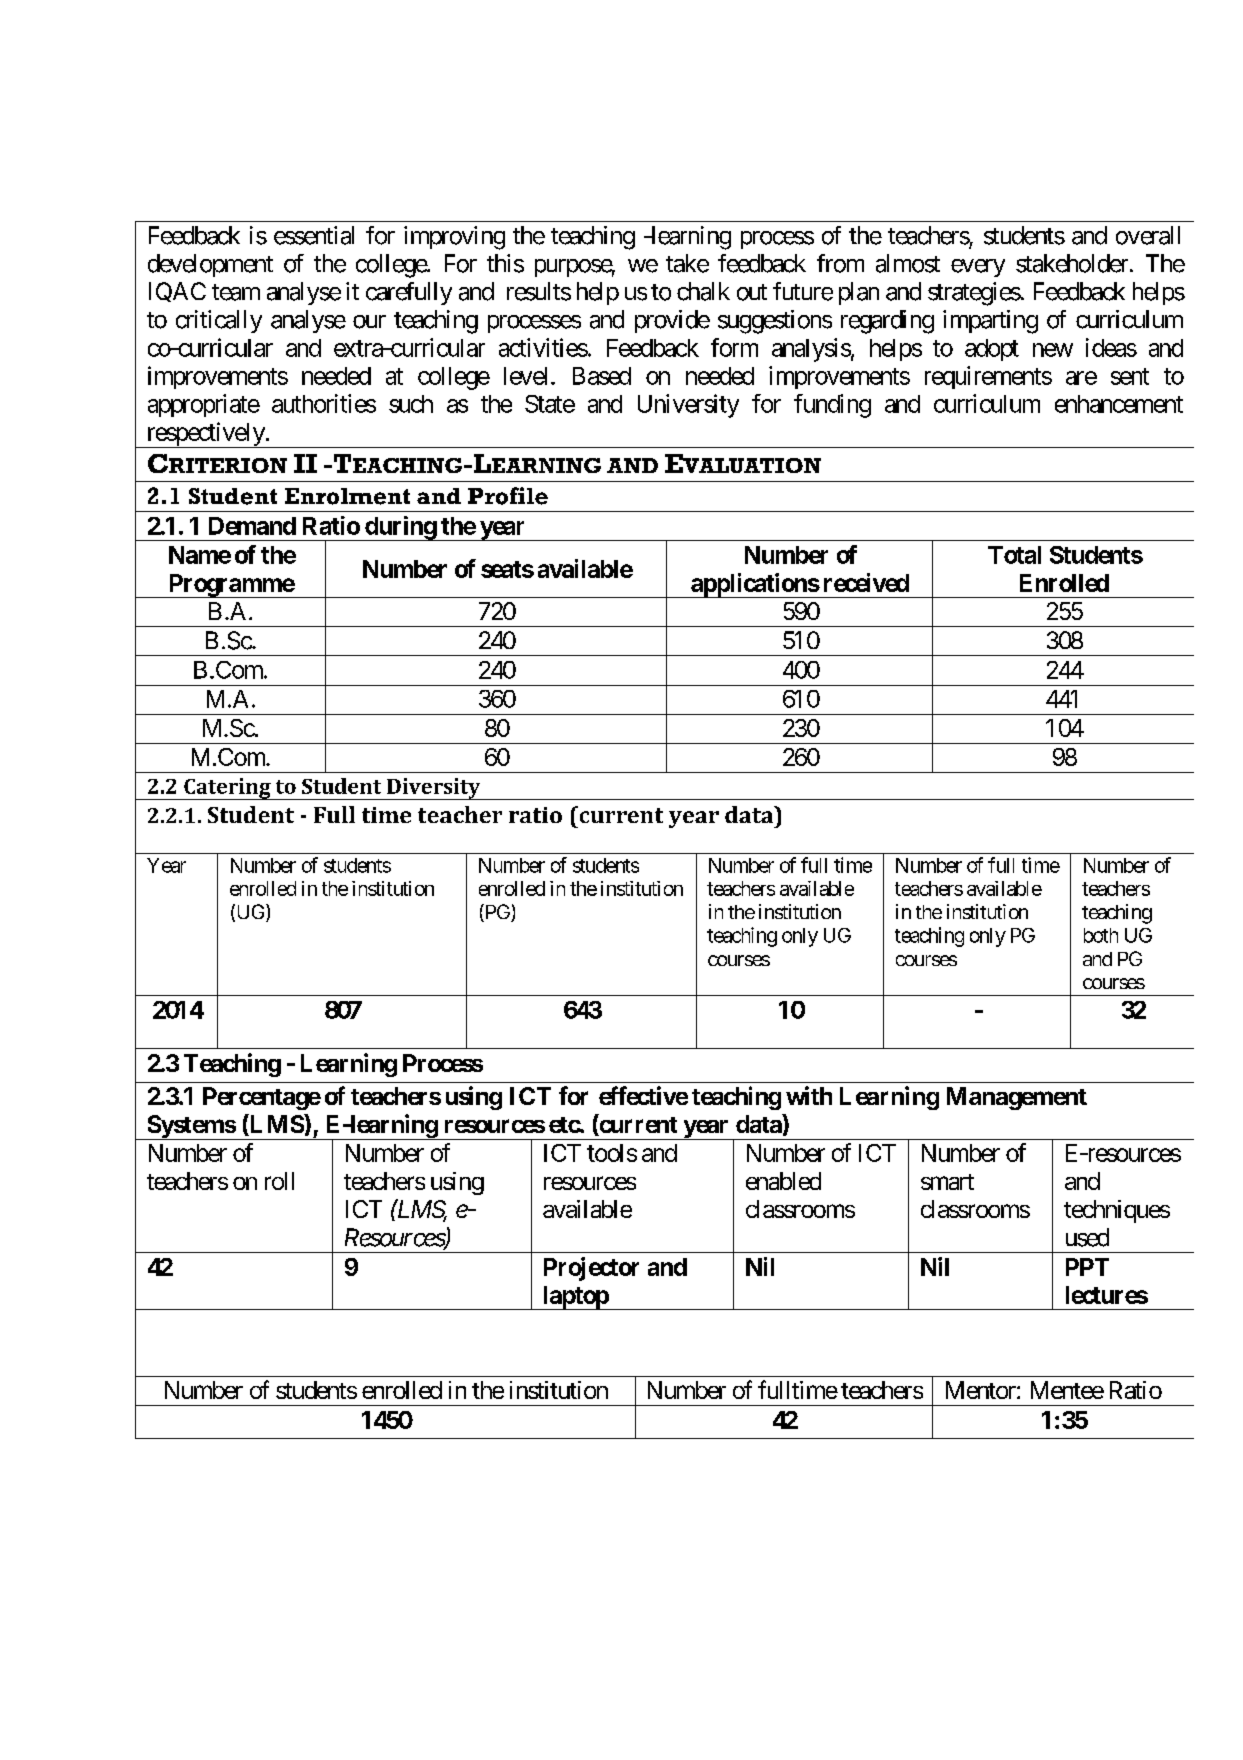  I want to click on chalk, so click(703, 291).
